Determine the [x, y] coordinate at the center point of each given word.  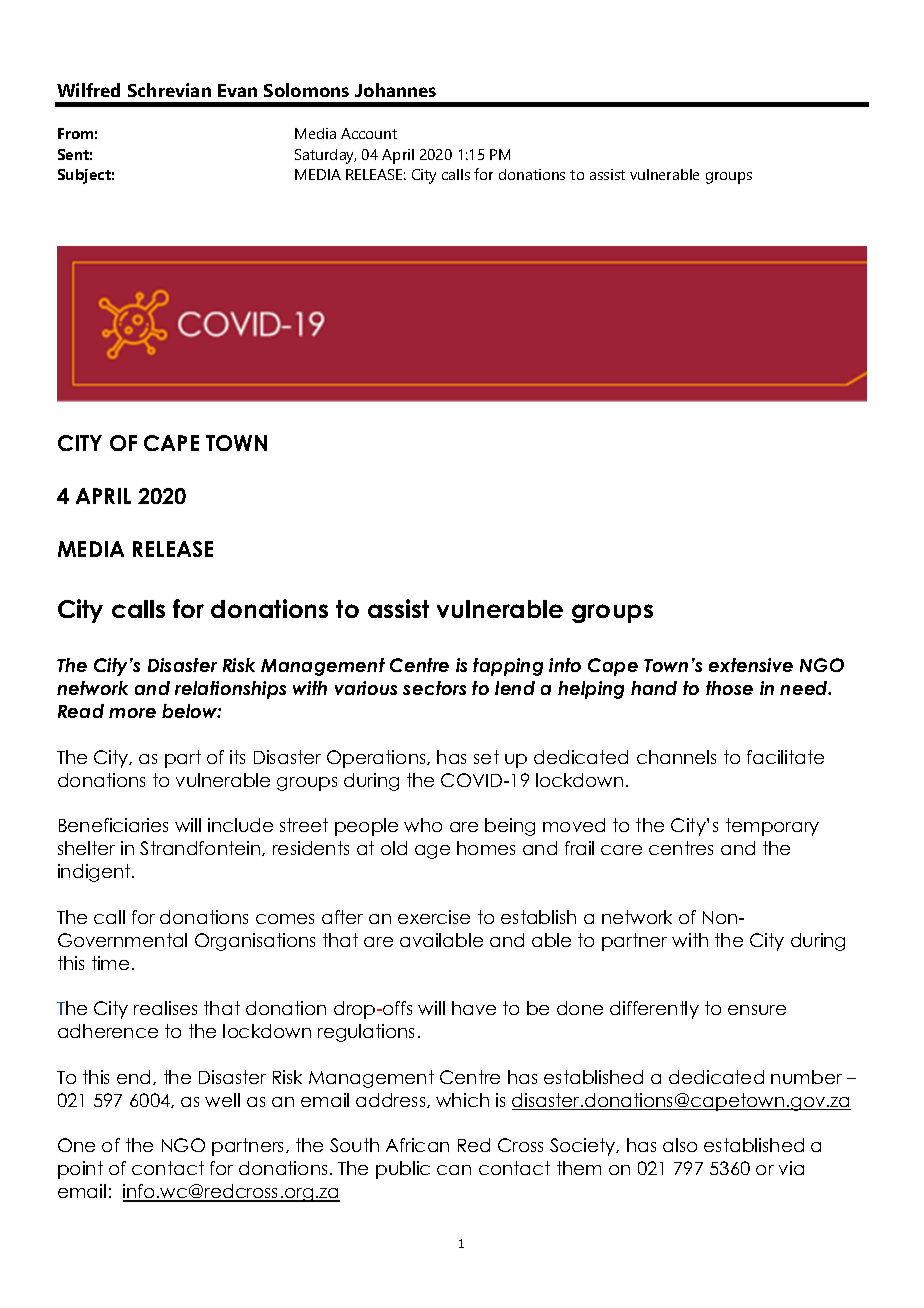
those [729, 688]
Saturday [325, 156]
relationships [230, 690]
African [417, 1145]
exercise [434, 917]
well [222, 1100]
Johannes [395, 90]
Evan [237, 90]
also [680, 1145]
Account [369, 133]
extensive [751, 665]
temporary [772, 827]
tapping [508, 667]
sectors [434, 688]
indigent [95, 873]
